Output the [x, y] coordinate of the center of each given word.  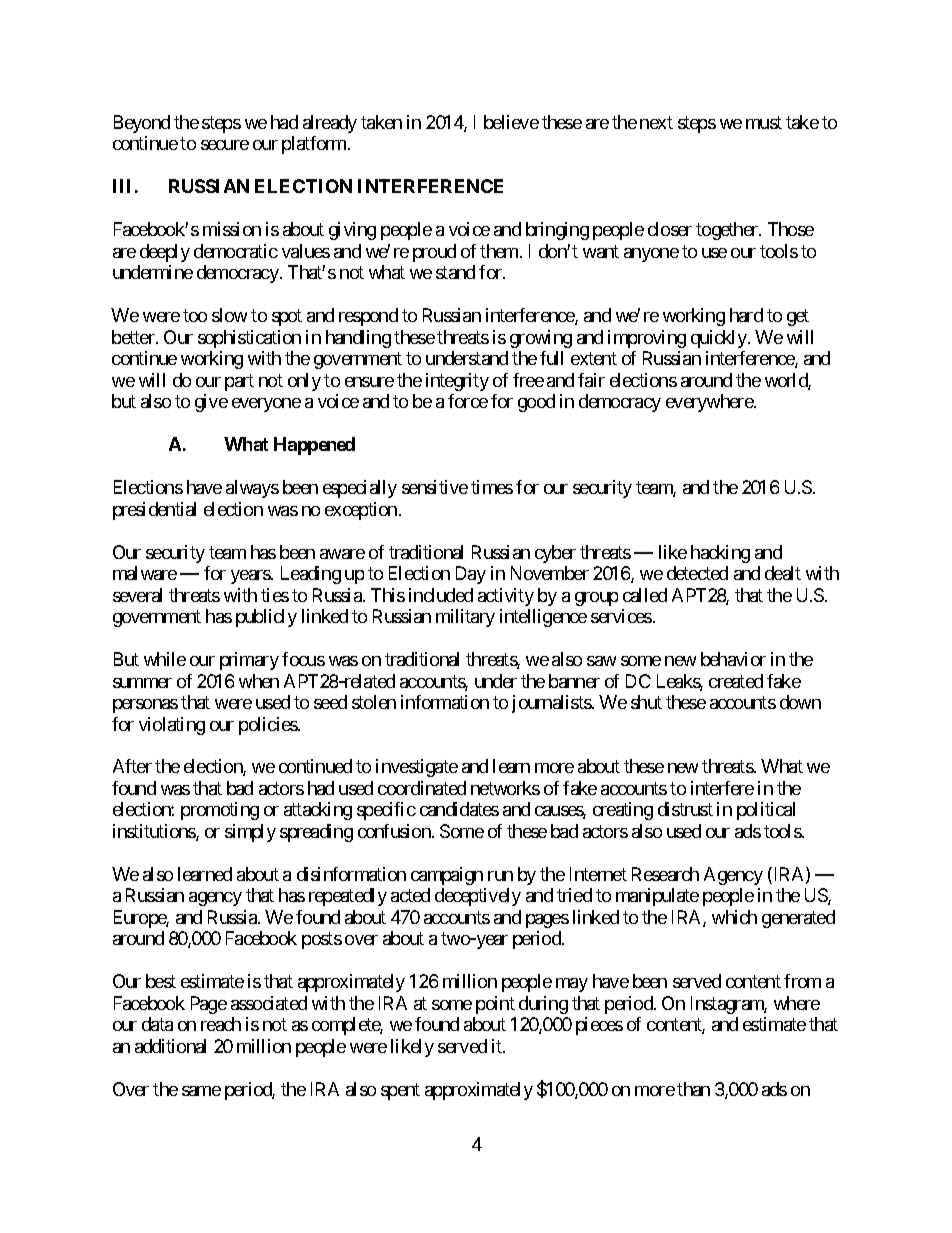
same [201, 1091]
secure [225, 145]
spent [400, 1091]
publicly [266, 618]
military [465, 618]
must [764, 122]
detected [697, 573]
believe [511, 122]
